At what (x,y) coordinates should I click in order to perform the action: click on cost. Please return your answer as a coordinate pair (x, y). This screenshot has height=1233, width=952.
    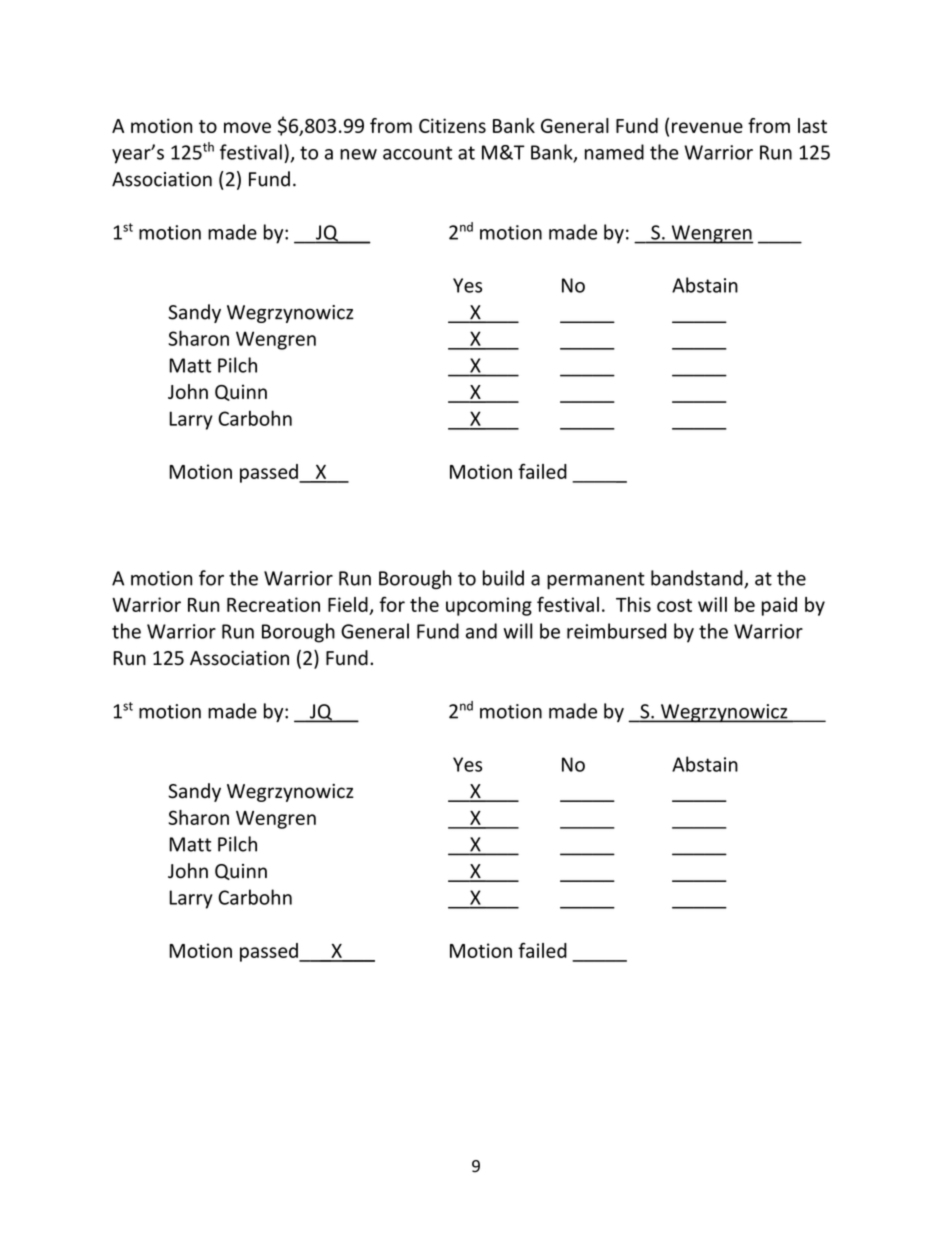
    Looking at the image, I should click on (674, 605).
